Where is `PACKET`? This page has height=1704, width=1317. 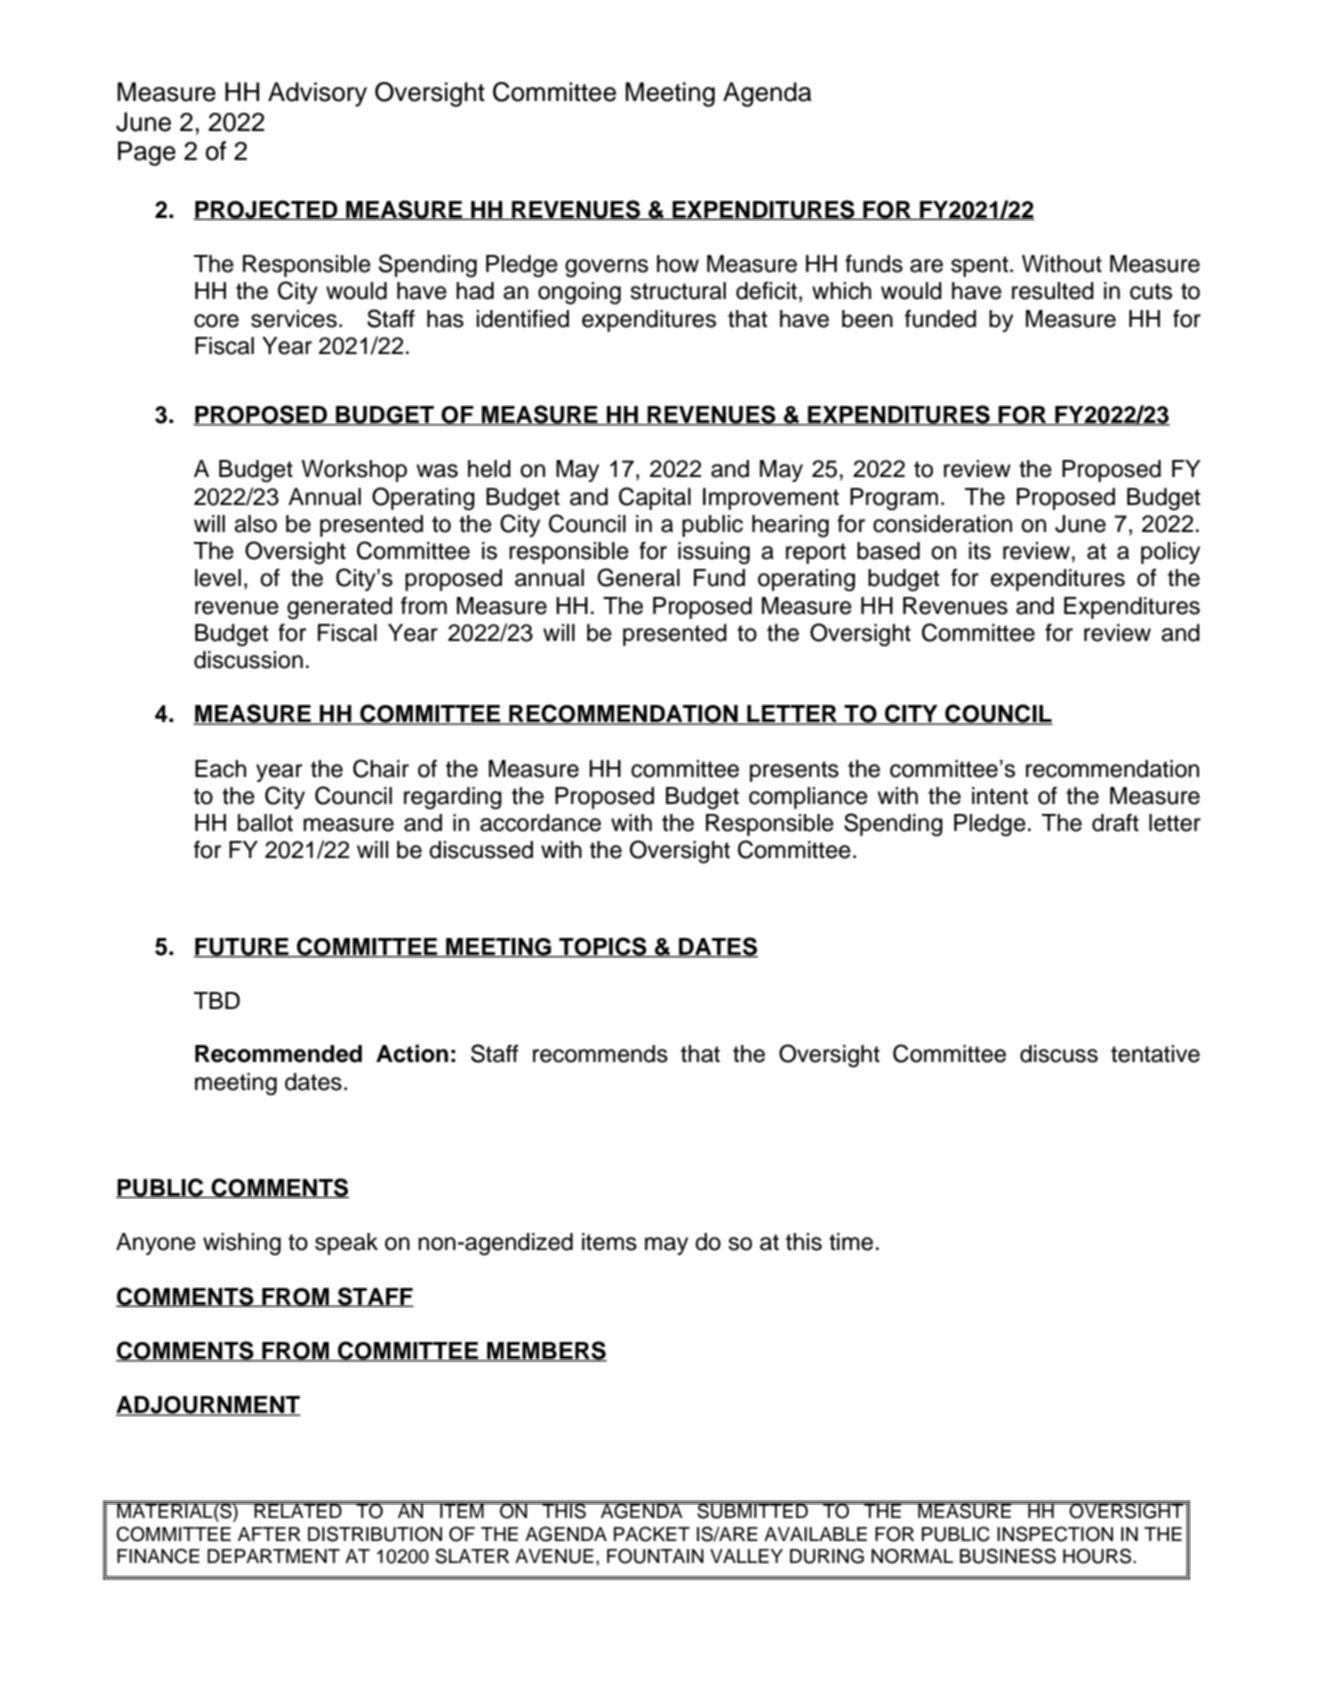
PACKET is located at coordinates (652, 1534).
